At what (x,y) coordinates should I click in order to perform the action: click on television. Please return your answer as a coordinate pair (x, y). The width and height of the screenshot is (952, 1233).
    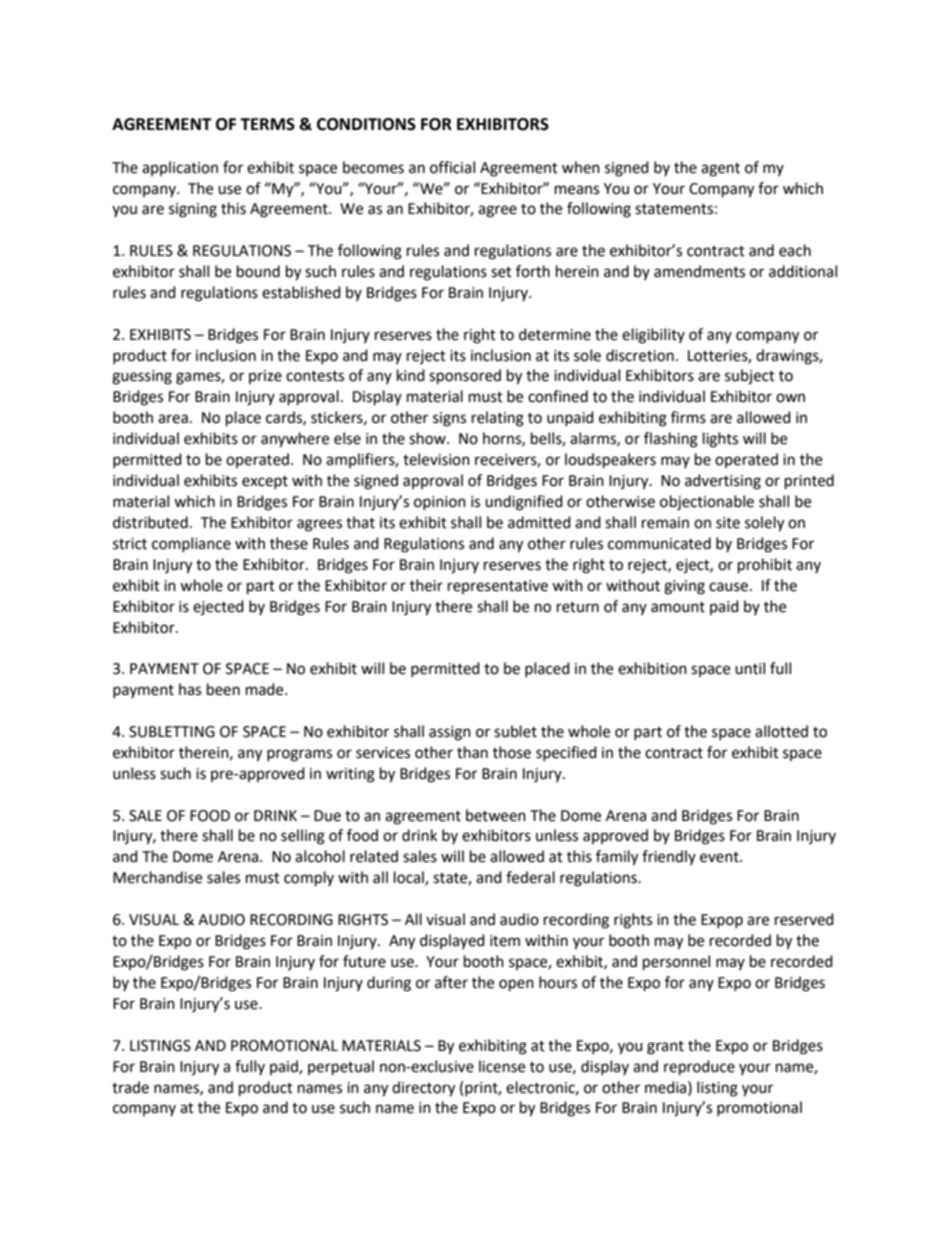
    Looking at the image, I should click on (436, 459).
